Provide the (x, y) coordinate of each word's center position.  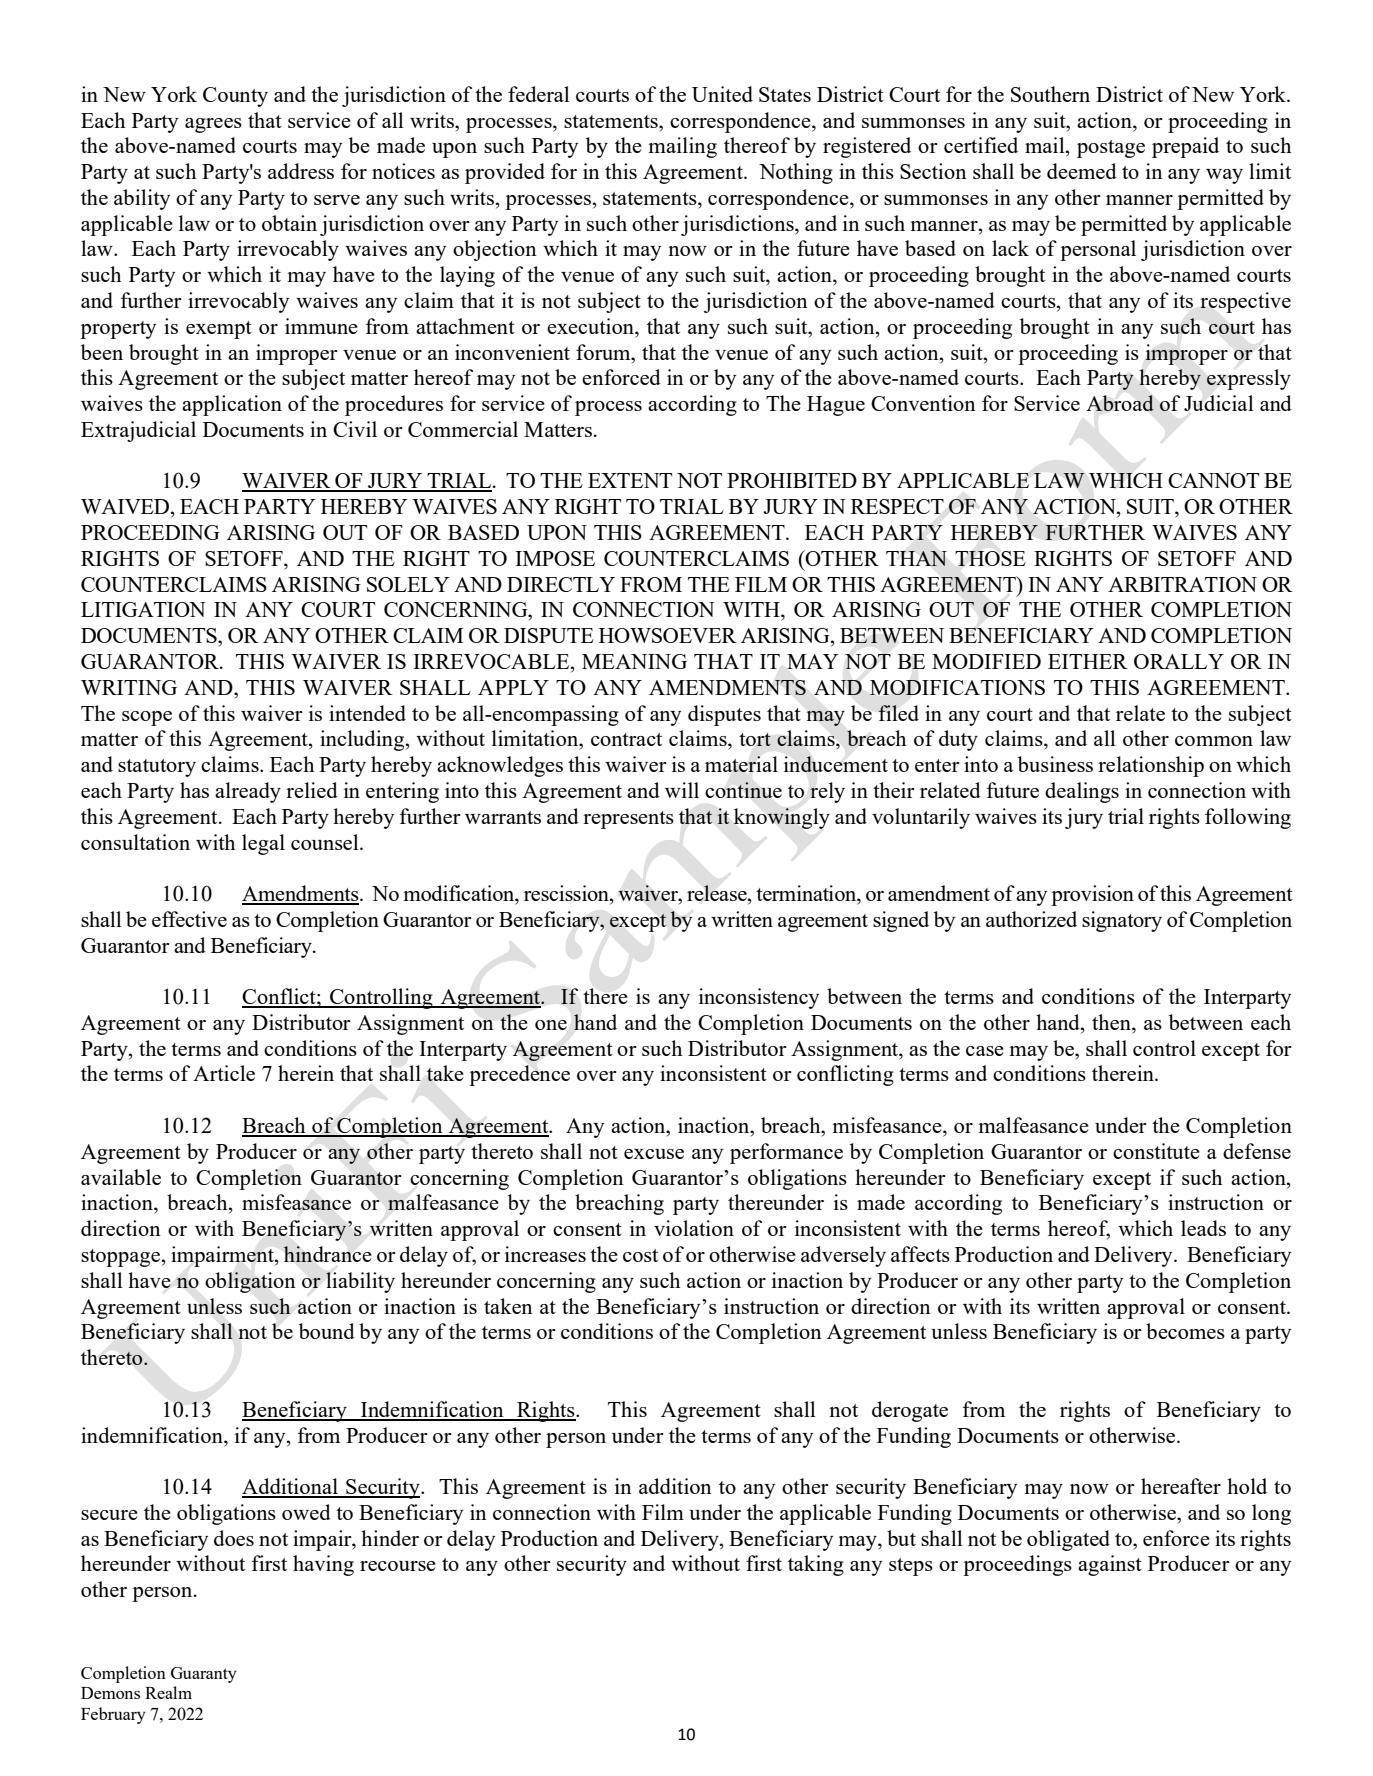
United (722, 94)
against (1110, 1565)
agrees (213, 125)
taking (816, 1565)
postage (1111, 149)
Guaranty (204, 1675)
